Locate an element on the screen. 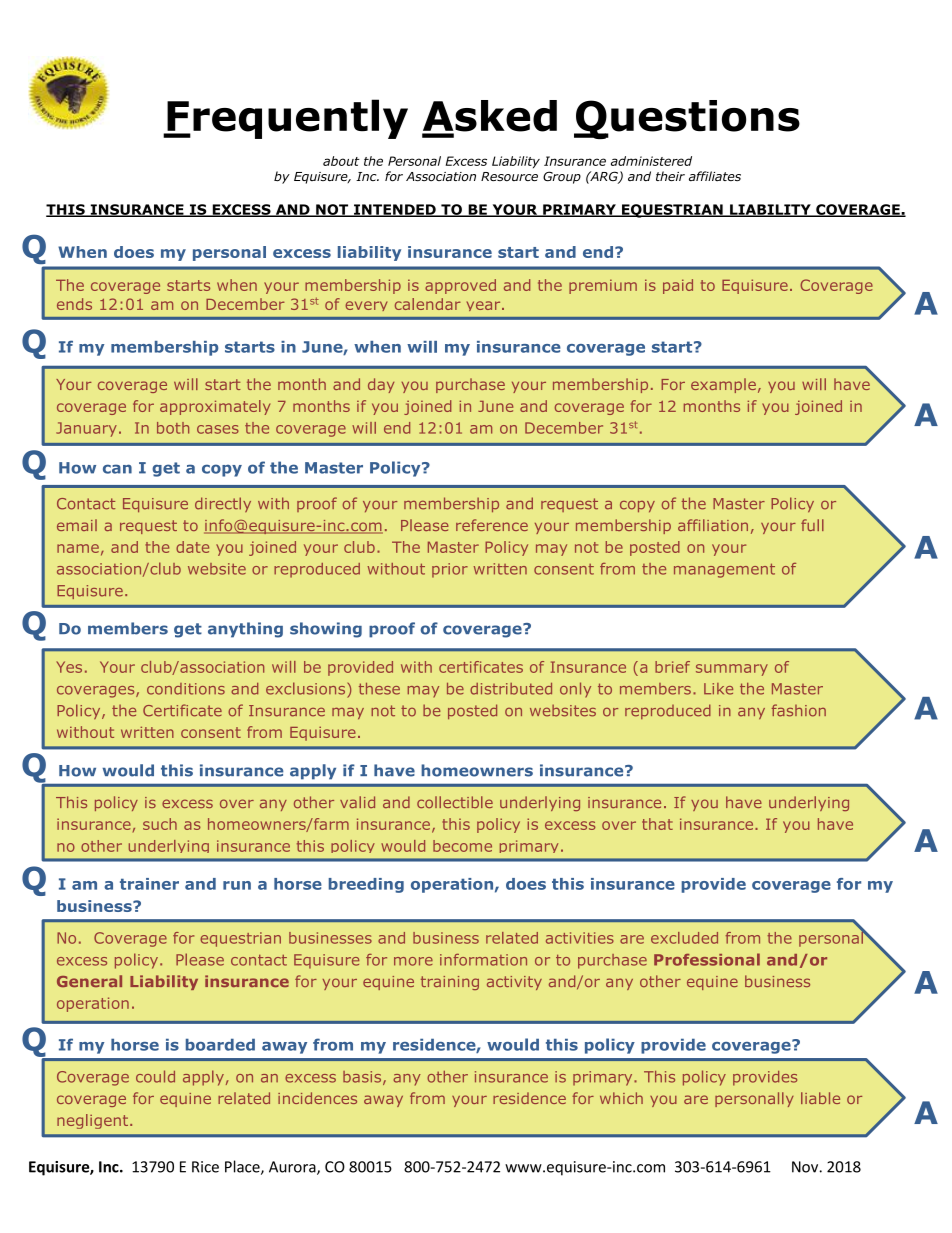 The width and height of the screenshot is (952, 1233). reference is located at coordinates (492, 525).
